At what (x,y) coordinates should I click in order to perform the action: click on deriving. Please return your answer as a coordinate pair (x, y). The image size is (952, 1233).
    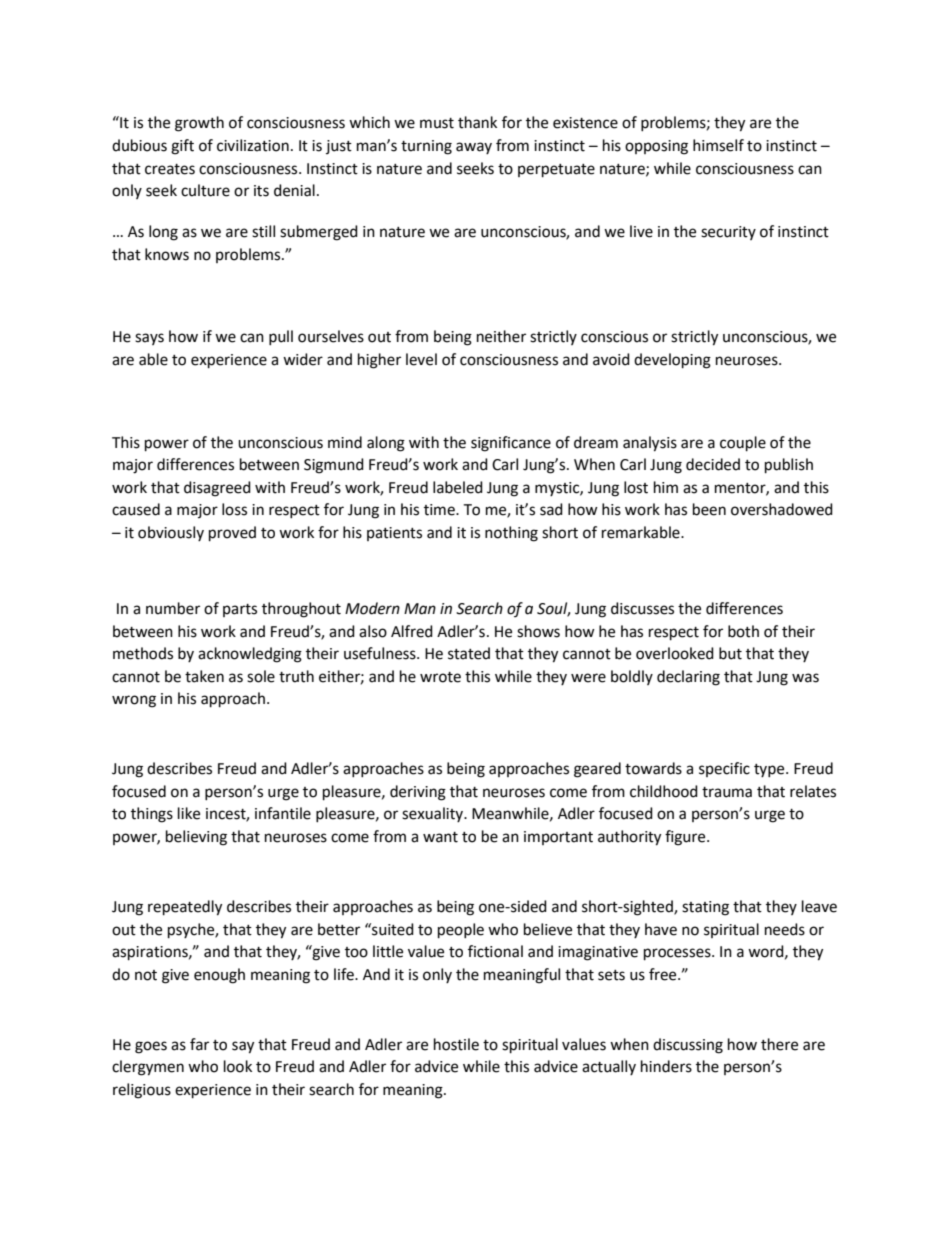
    Looking at the image, I should click on (418, 793).
